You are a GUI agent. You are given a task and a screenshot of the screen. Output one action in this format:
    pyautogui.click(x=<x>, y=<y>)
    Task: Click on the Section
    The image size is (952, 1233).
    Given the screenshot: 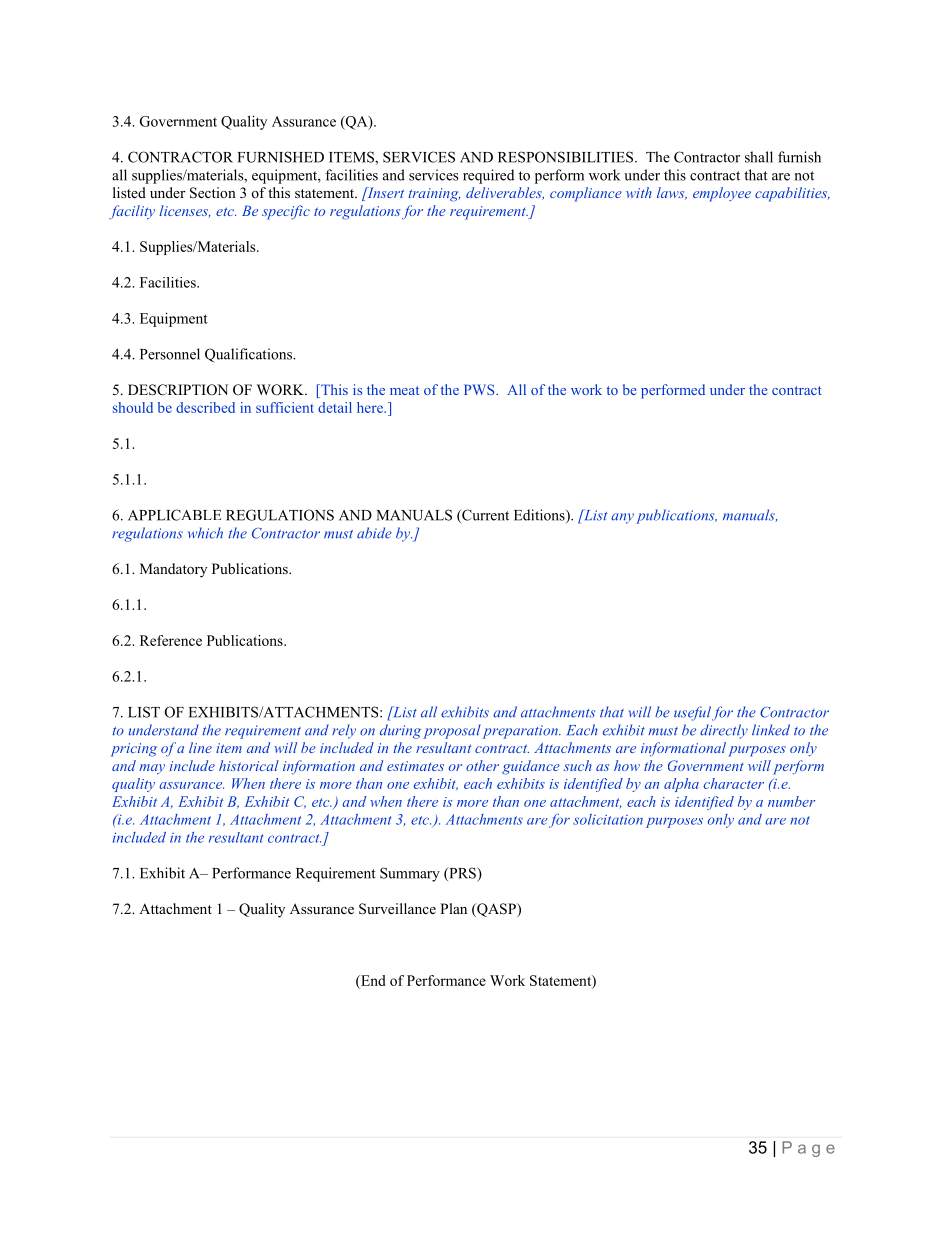 What is the action you would take?
    pyautogui.click(x=213, y=193)
